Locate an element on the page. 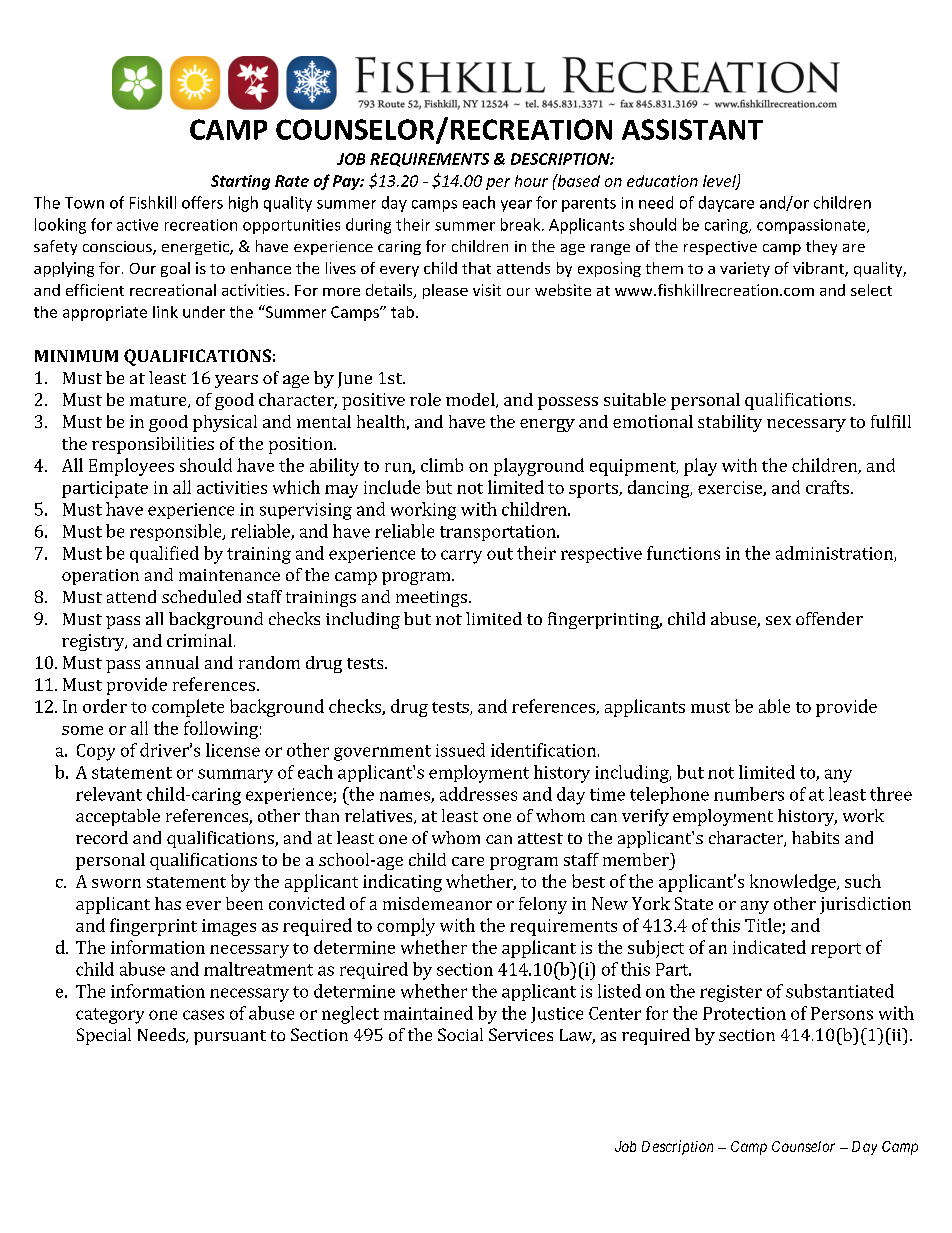 This document has width=952, height=1233. scheduled is located at coordinates (201, 596).
